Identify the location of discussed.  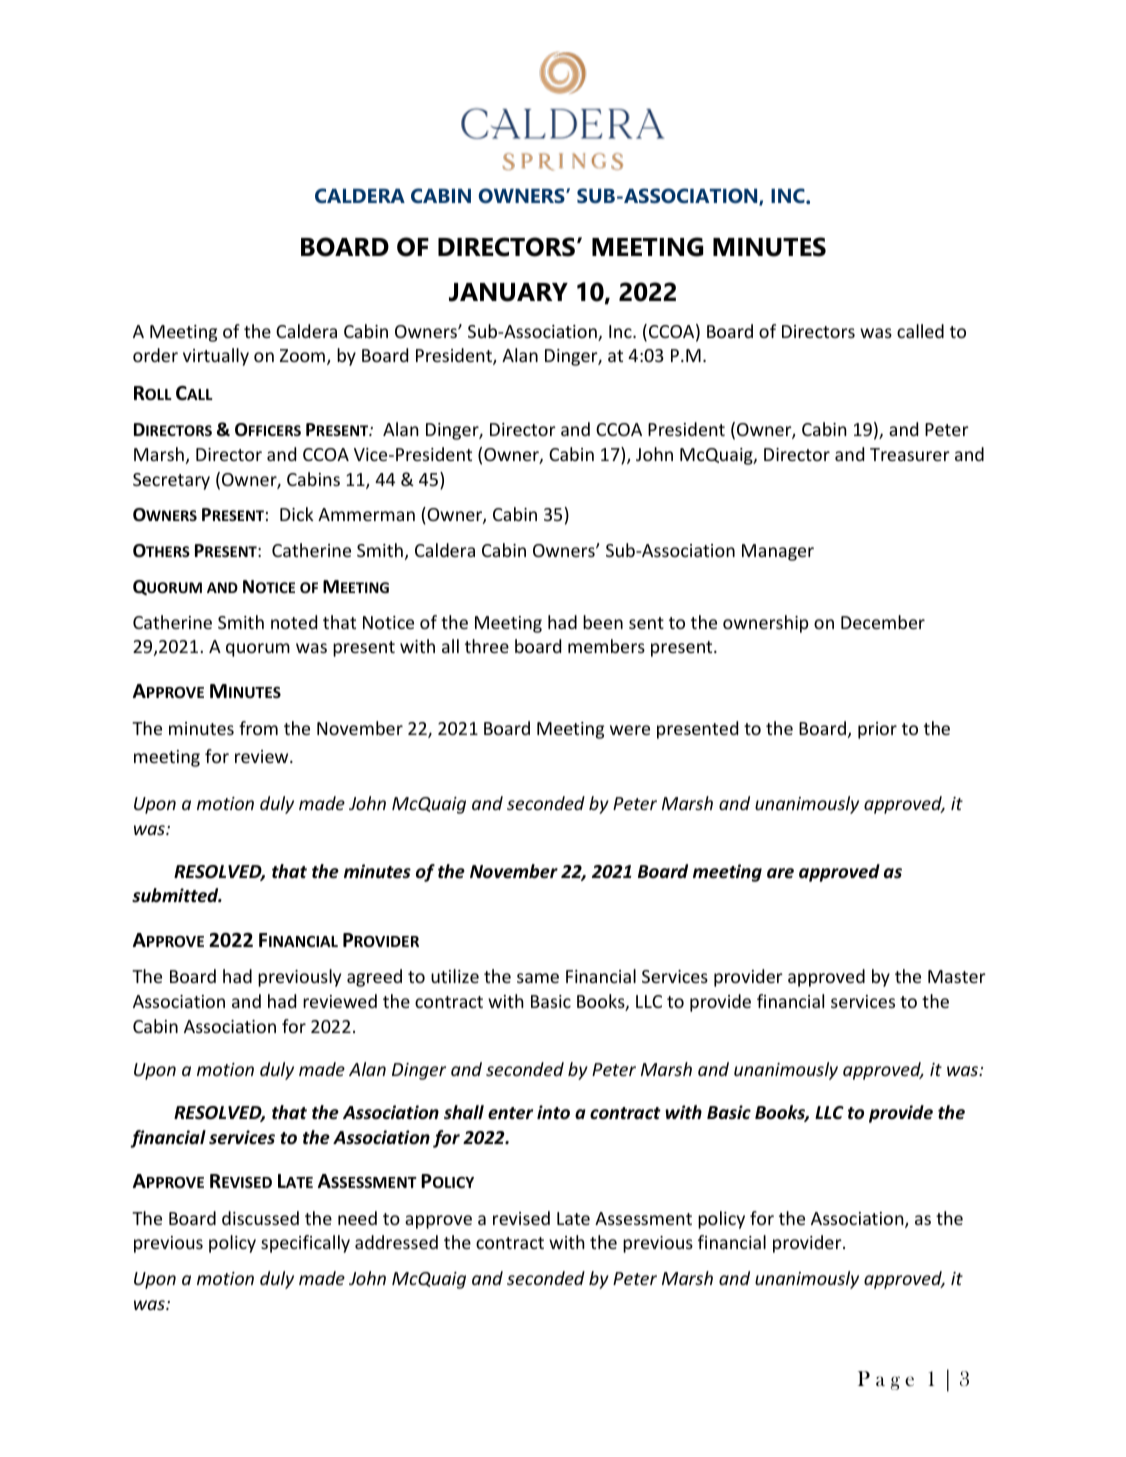
(260, 1218).
